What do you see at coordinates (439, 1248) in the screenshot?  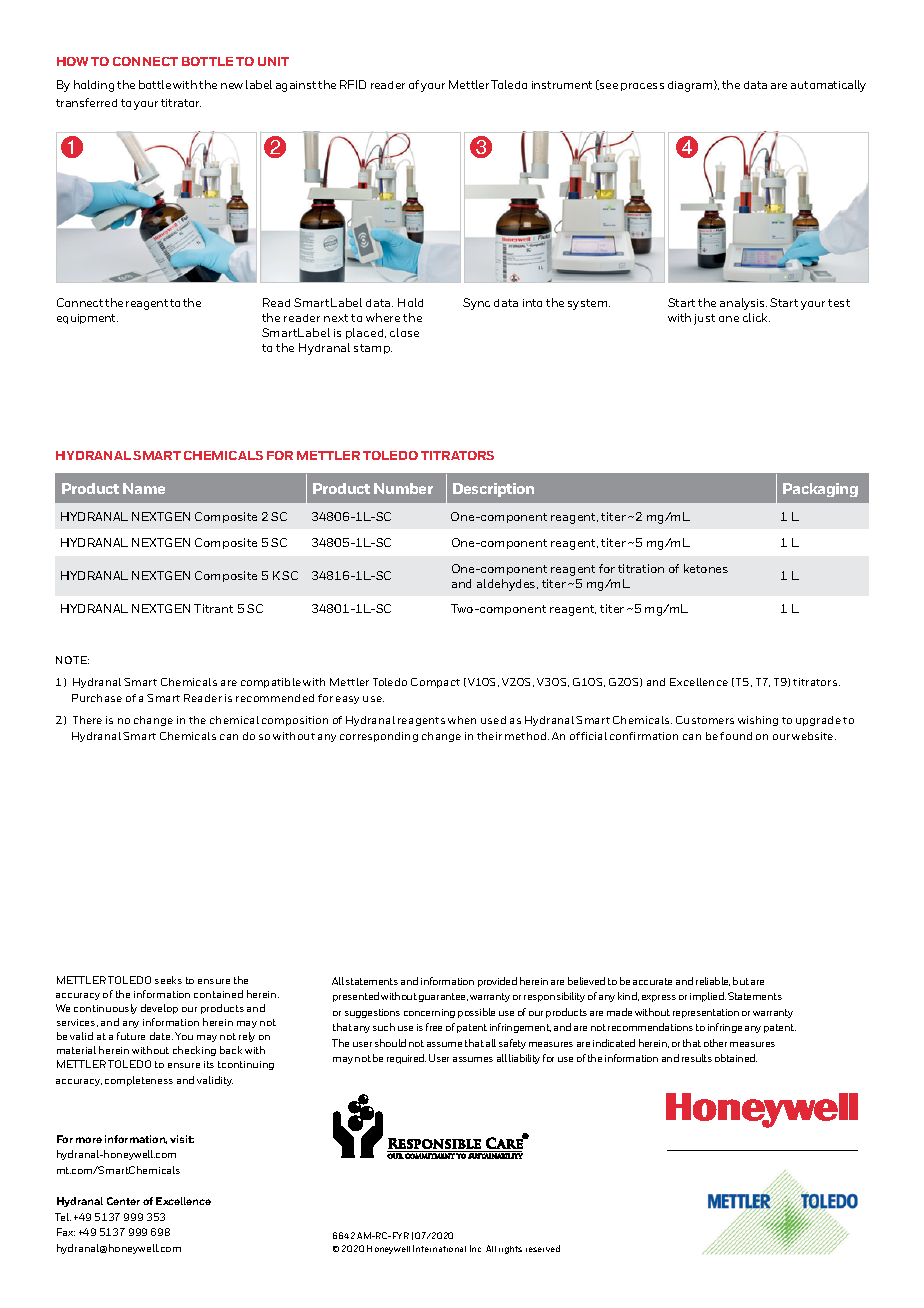 I see `International` at bounding box center [439, 1248].
